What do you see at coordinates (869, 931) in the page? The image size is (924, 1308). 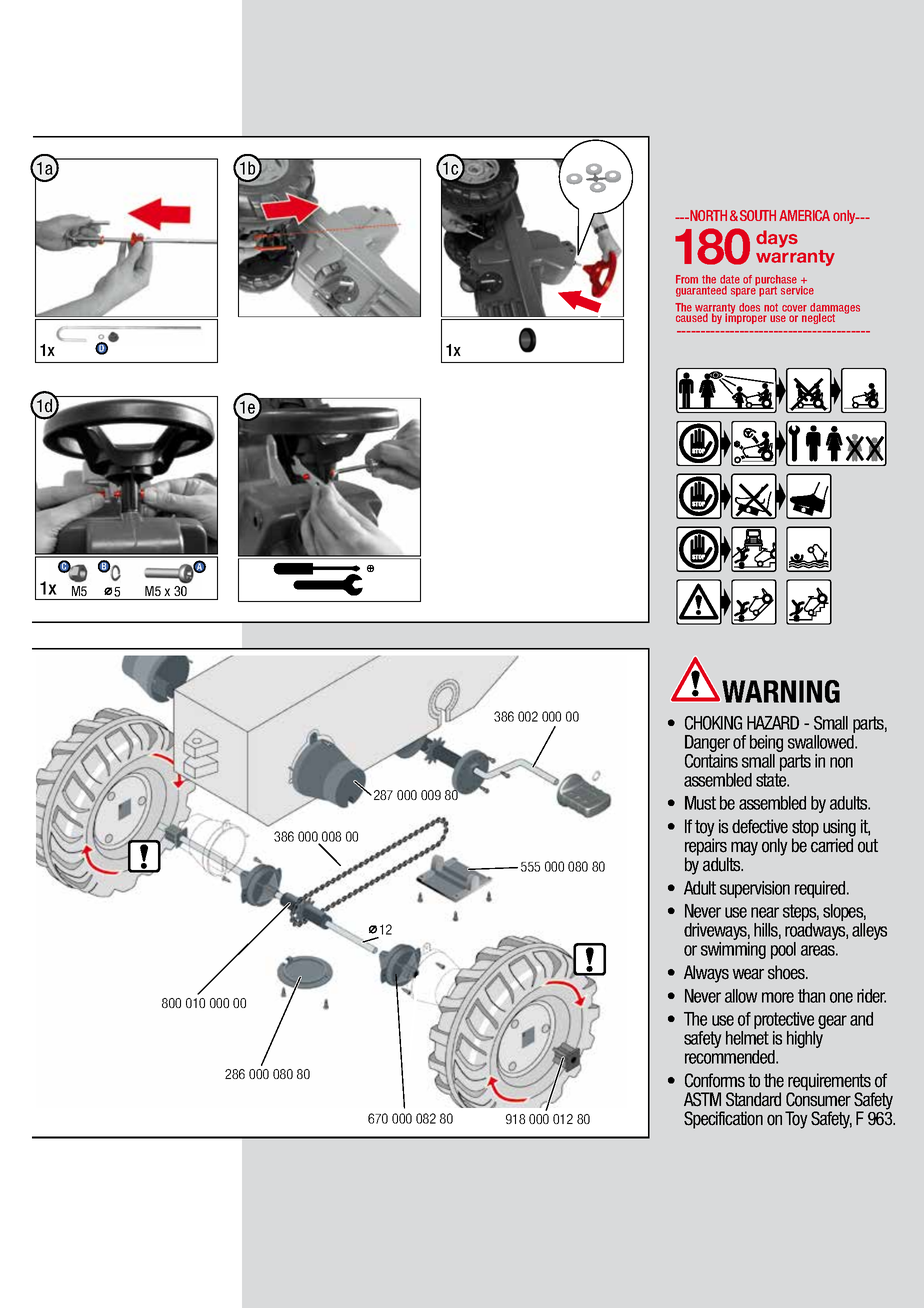 I see `alleys` at bounding box center [869, 931].
